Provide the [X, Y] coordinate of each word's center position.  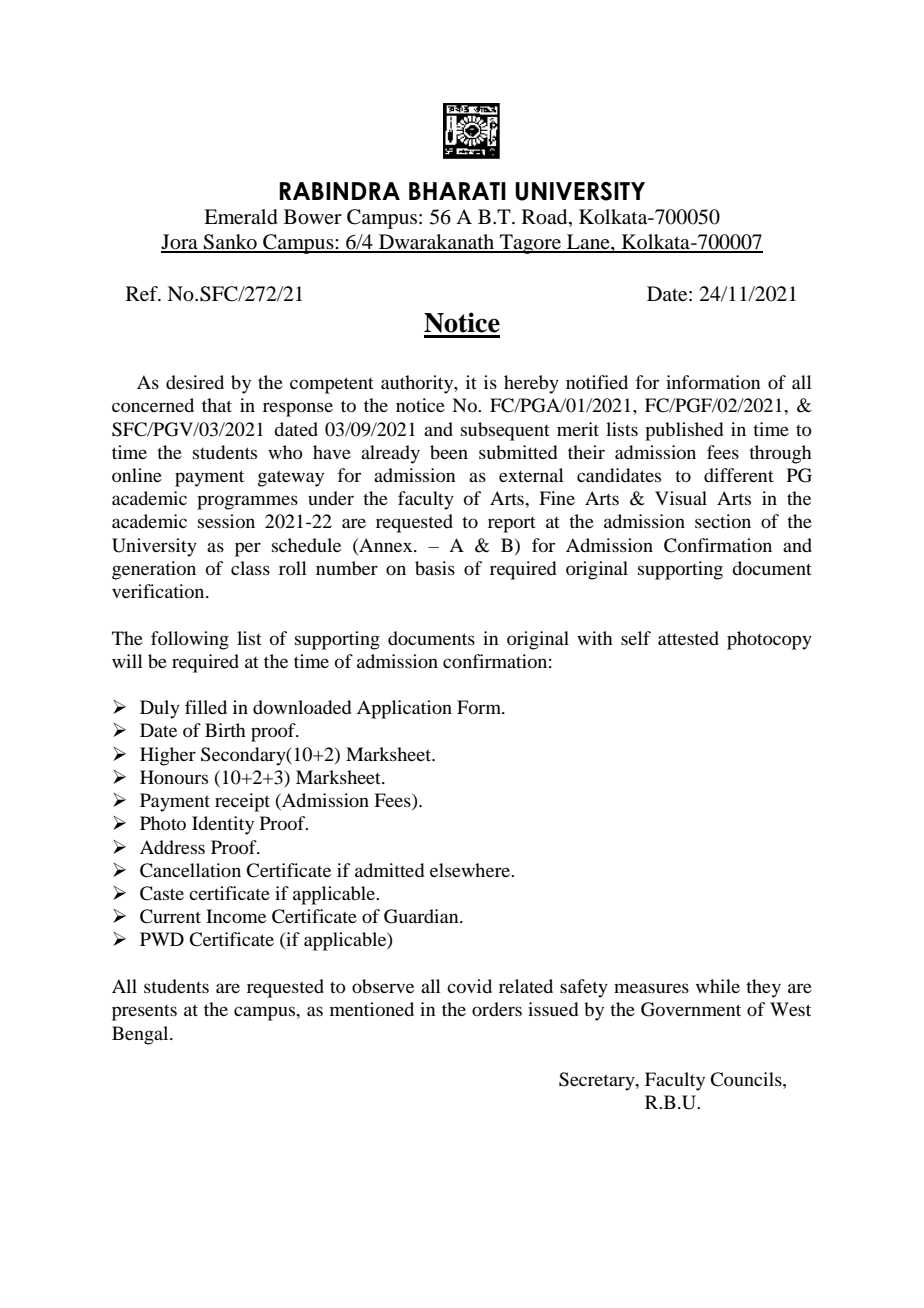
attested [688, 638]
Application [404, 709]
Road [546, 218]
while [718, 986]
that [217, 405]
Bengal [141, 1035]
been [449, 452]
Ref [143, 294]
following [190, 640]
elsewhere [471, 870]
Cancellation [190, 870]
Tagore [531, 244]
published [684, 431]
